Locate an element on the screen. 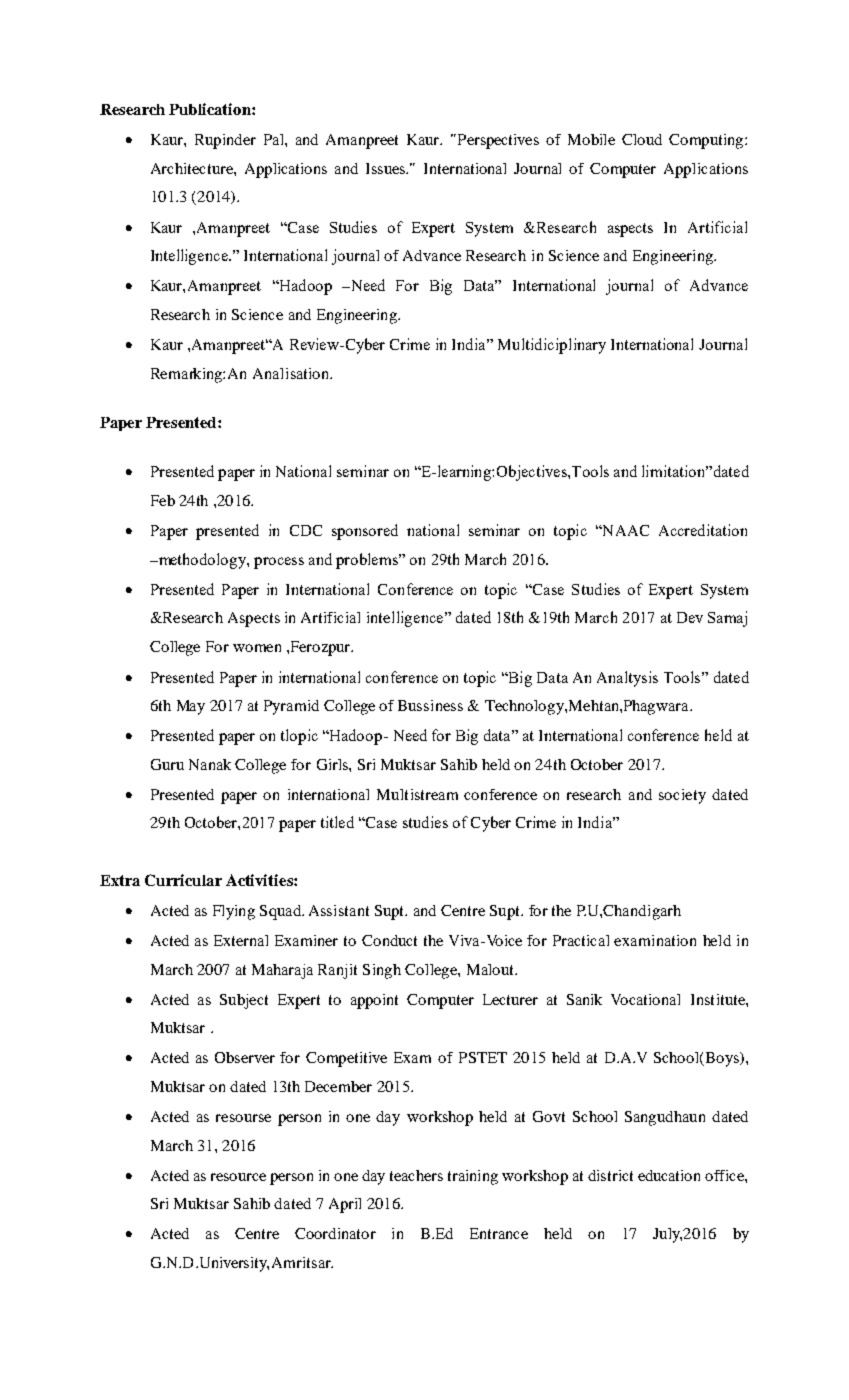 This screenshot has height=1400, width=849. education is located at coordinates (669, 1175).
